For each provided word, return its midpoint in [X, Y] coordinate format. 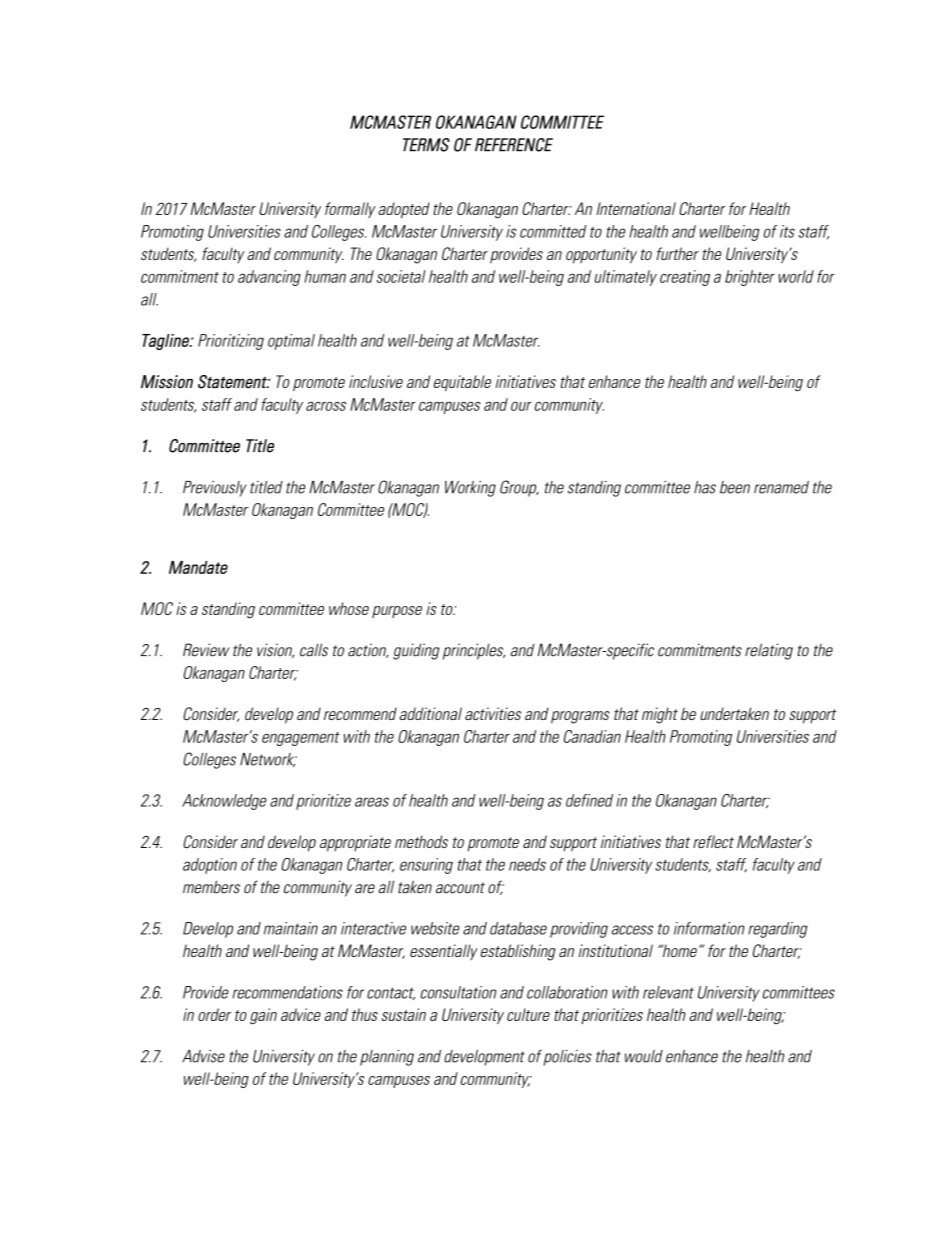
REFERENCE [514, 145]
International [636, 208]
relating [769, 651]
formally [350, 210]
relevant [668, 992]
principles [474, 651]
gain [263, 1016]
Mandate [198, 567]
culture [528, 1014]
